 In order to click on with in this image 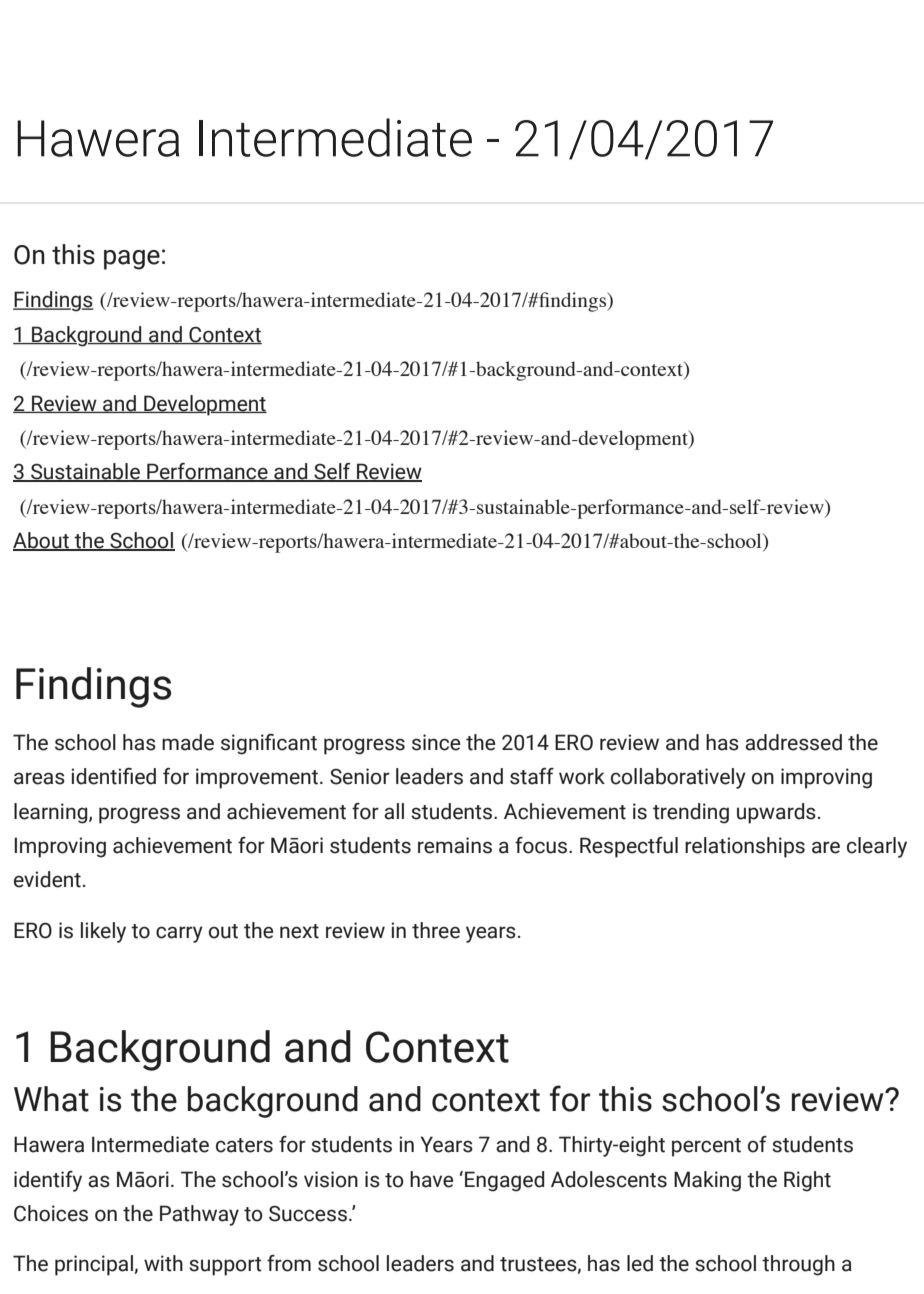, I will do `click(163, 1263)`.
